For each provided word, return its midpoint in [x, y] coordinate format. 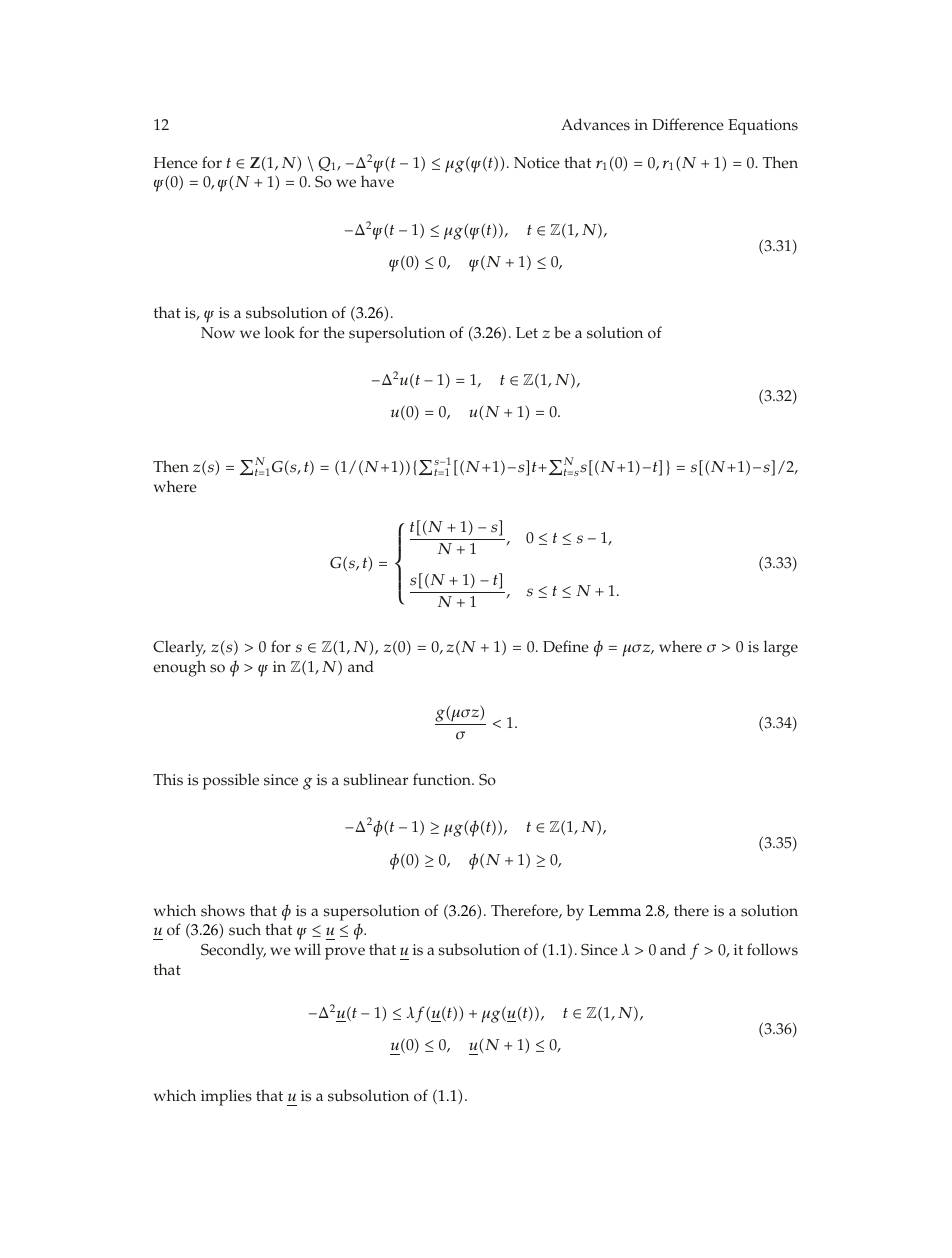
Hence [176, 163]
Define [566, 646]
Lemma [615, 911]
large [781, 648]
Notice [537, 163]
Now [218, 333]
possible [231, 781]
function [443, 779]
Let [527, 333]
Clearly [179, 648]
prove [345, 953]
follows [772, 949]
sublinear [376, 779]
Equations [763, 127]
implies [226, 1097]
